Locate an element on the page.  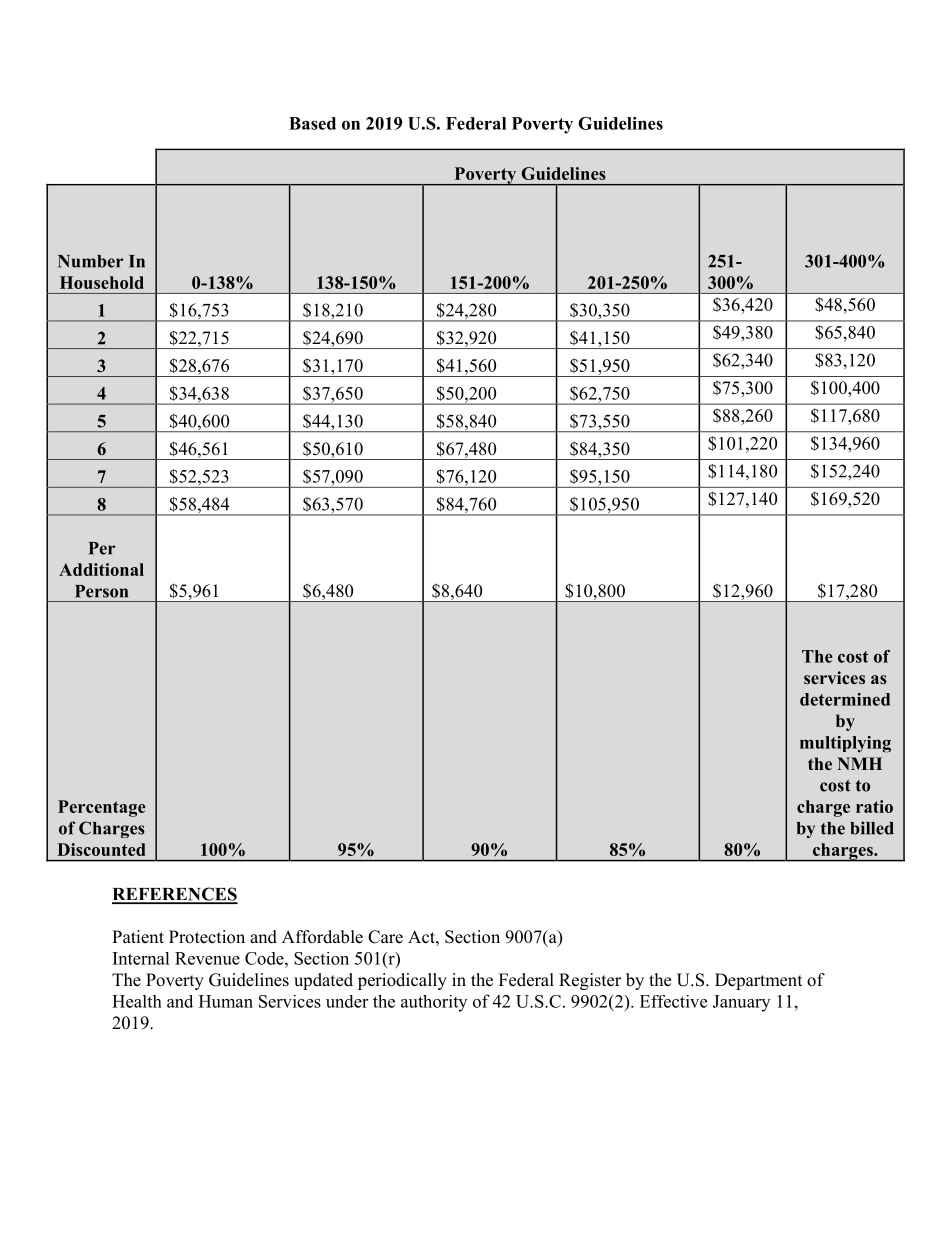
Department is located at coordinates (758, 981).
